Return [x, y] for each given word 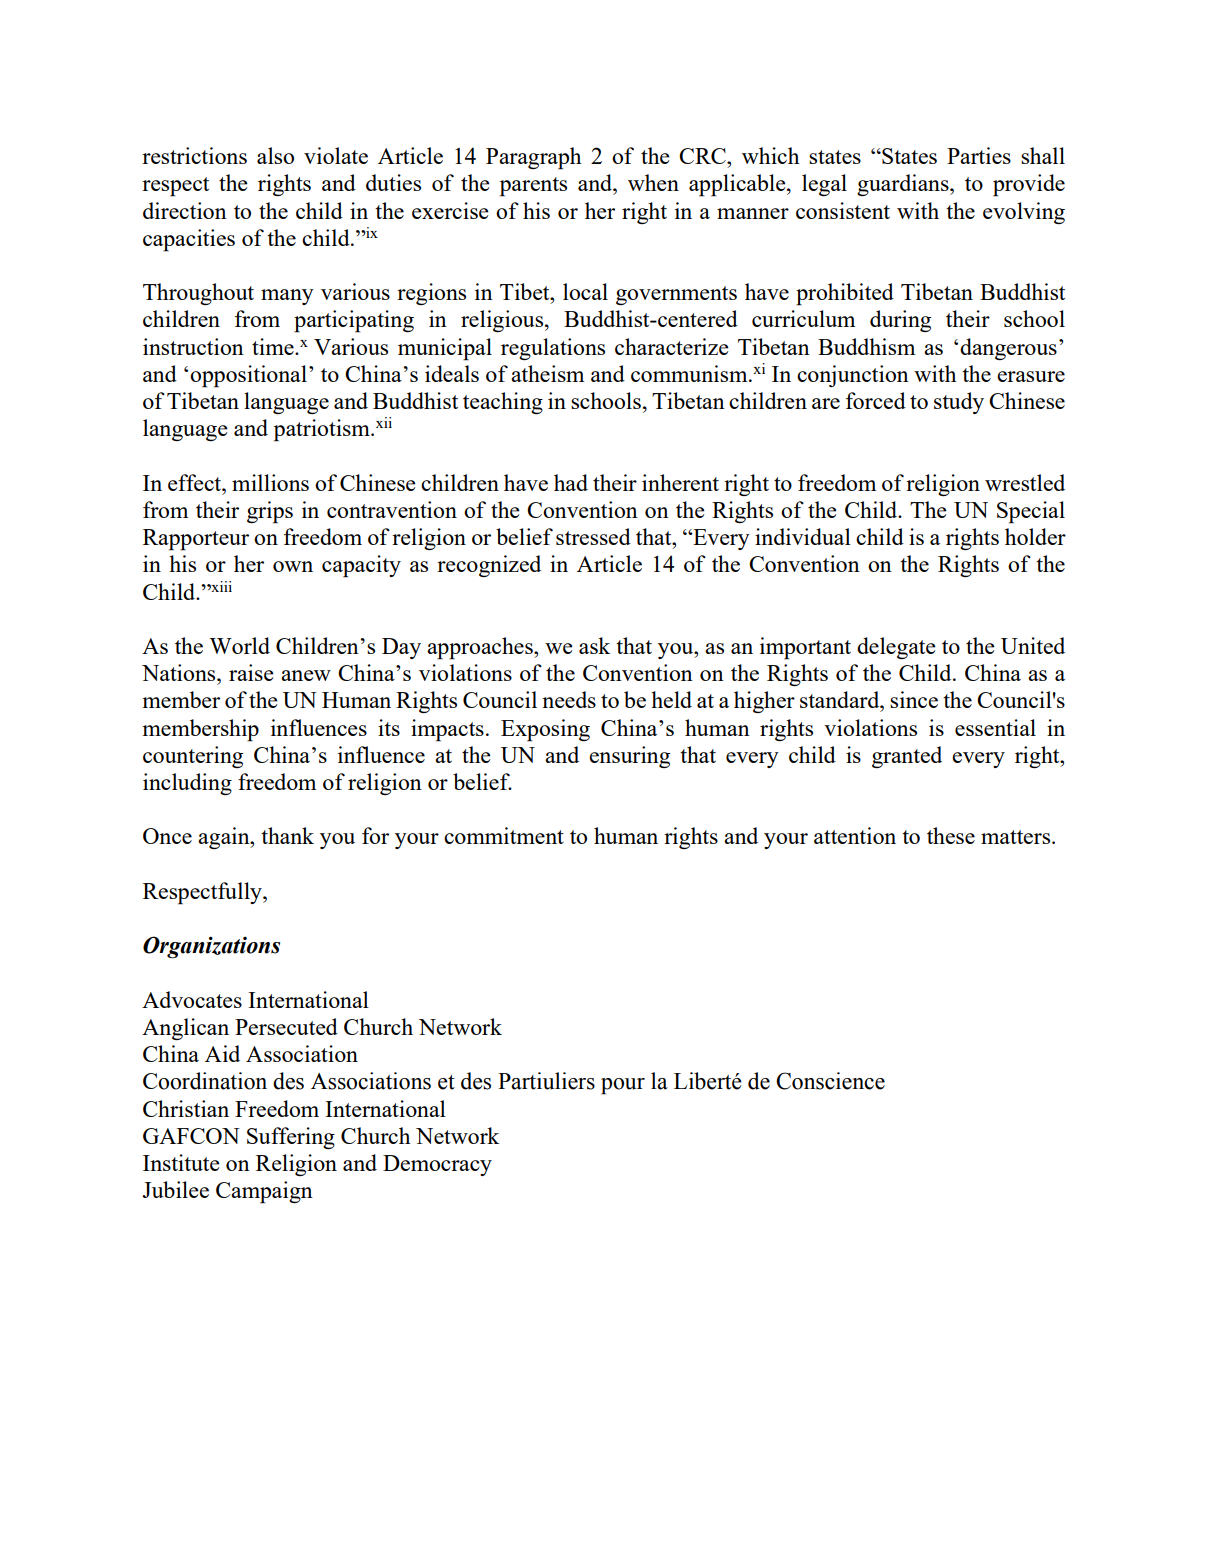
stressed [593, 536]
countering [193, 757]
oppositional [248, 376]
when [653, 182]
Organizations [211, 947]
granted [907, 757]
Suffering [291, 1138]
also [275, 155]
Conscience [830, 1081]
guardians [904, 185]
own [293, 566]
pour [623, 1086]
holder [1035, 536]
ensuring [629, 757]
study [959, 403]
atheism [547, 373]
